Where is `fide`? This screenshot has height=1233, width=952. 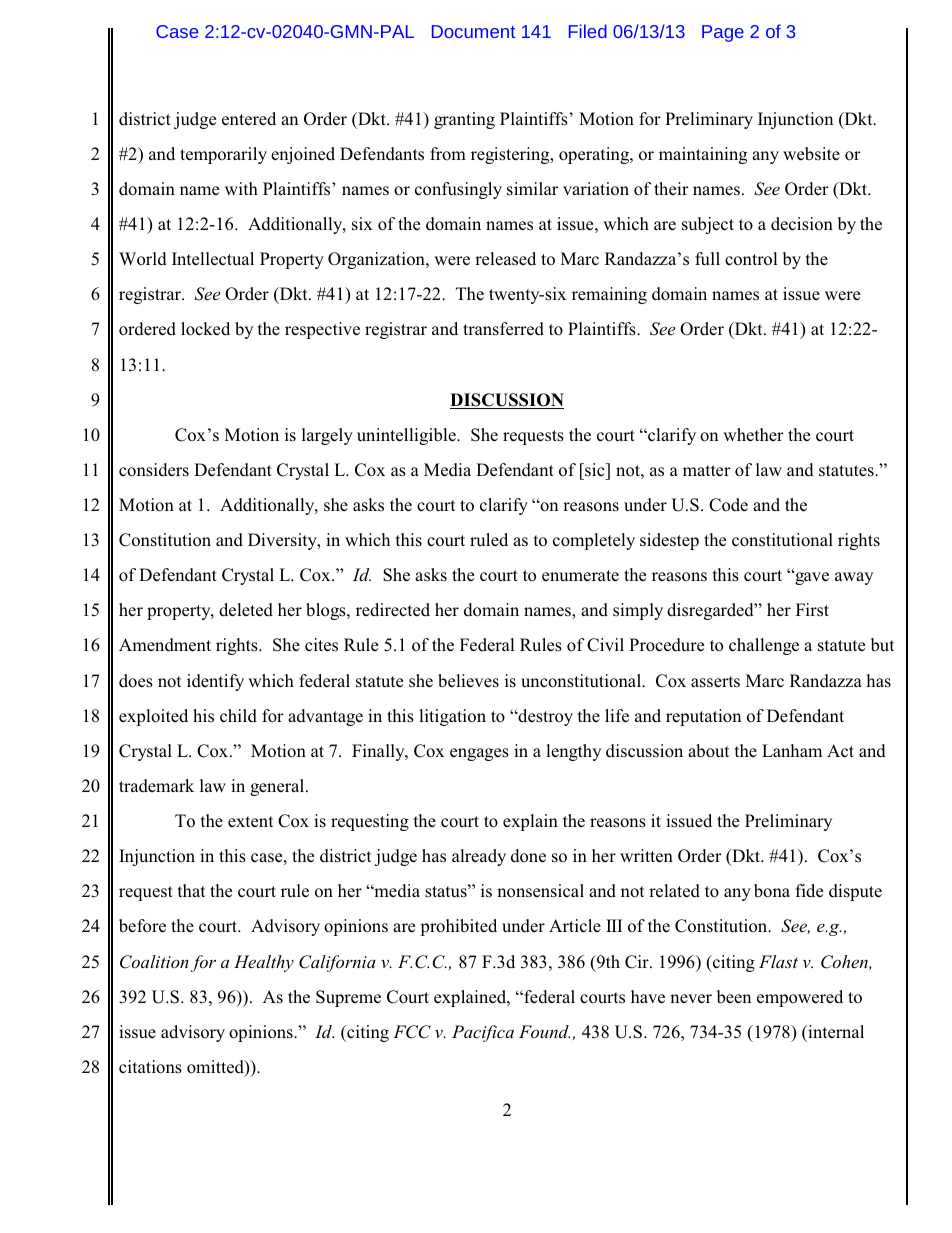 fide is located at coordinates (809, 890).
